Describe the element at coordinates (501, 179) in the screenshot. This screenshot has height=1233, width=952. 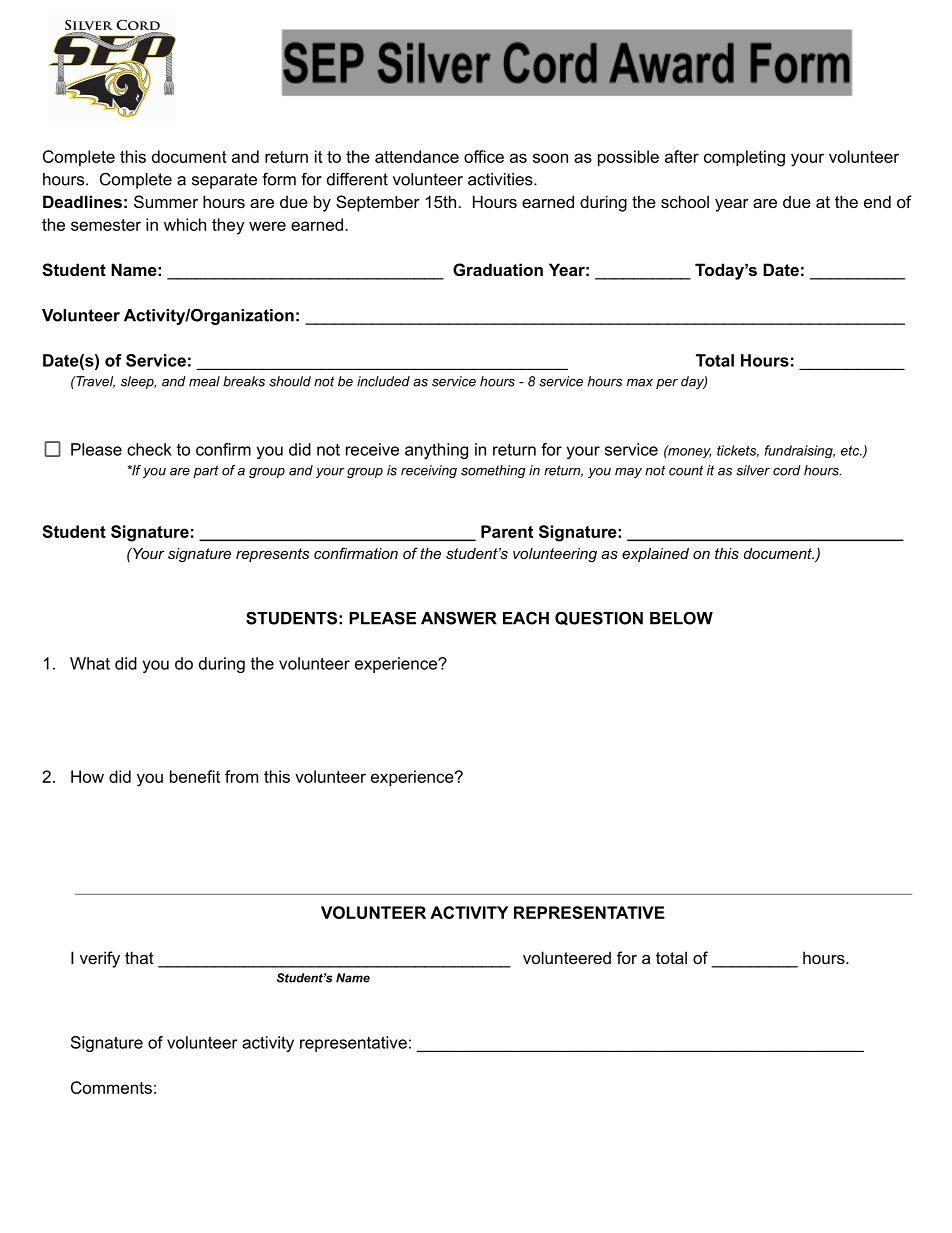
I see `activities` at that location.
